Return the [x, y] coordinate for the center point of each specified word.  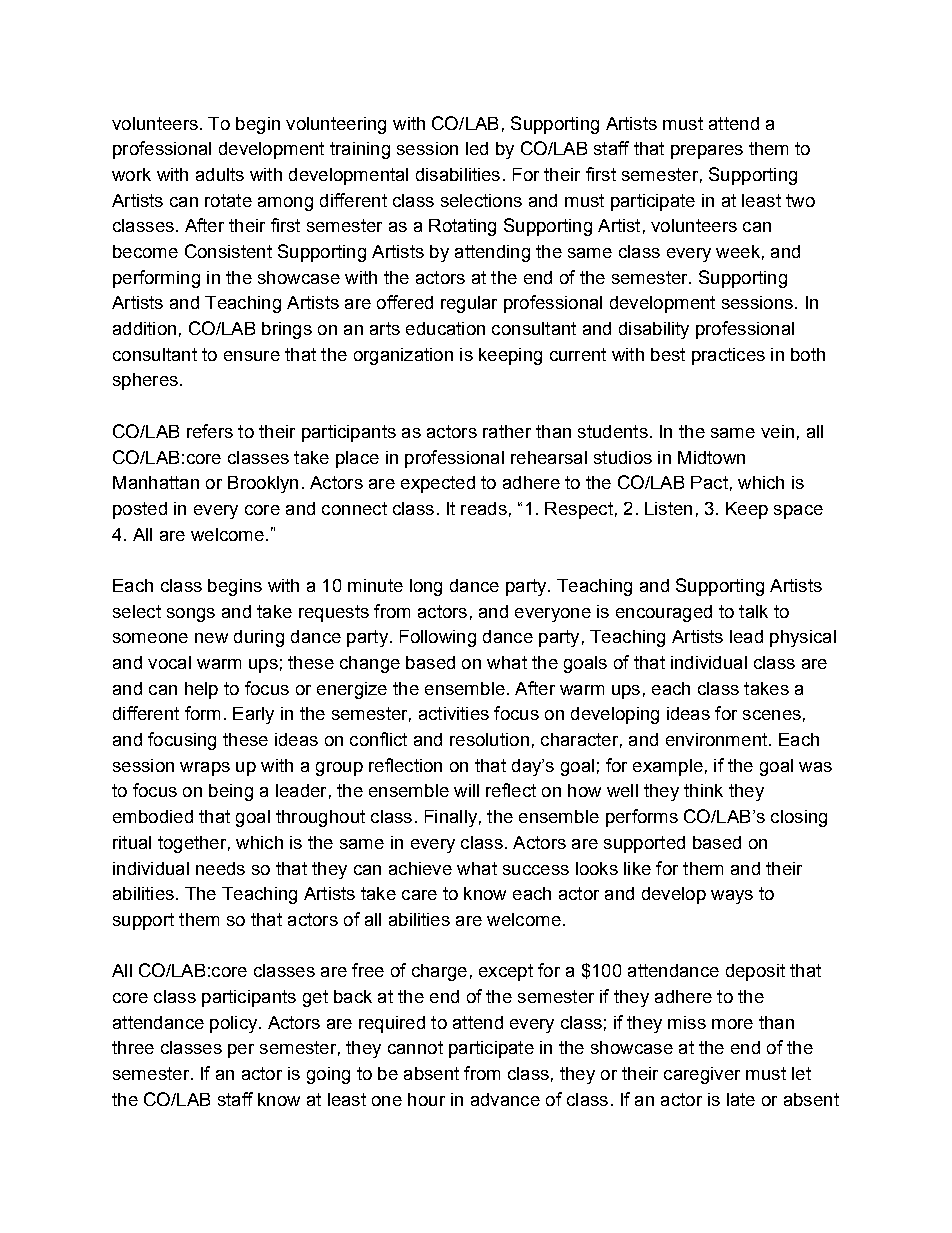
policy [235, 1024]
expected [438, 484]
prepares [707, 152]
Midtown [711, 457]
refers [210, 431]
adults [220, 174]
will [466, 790]
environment [718, 739]
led [477, 148]
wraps [205, 769]
